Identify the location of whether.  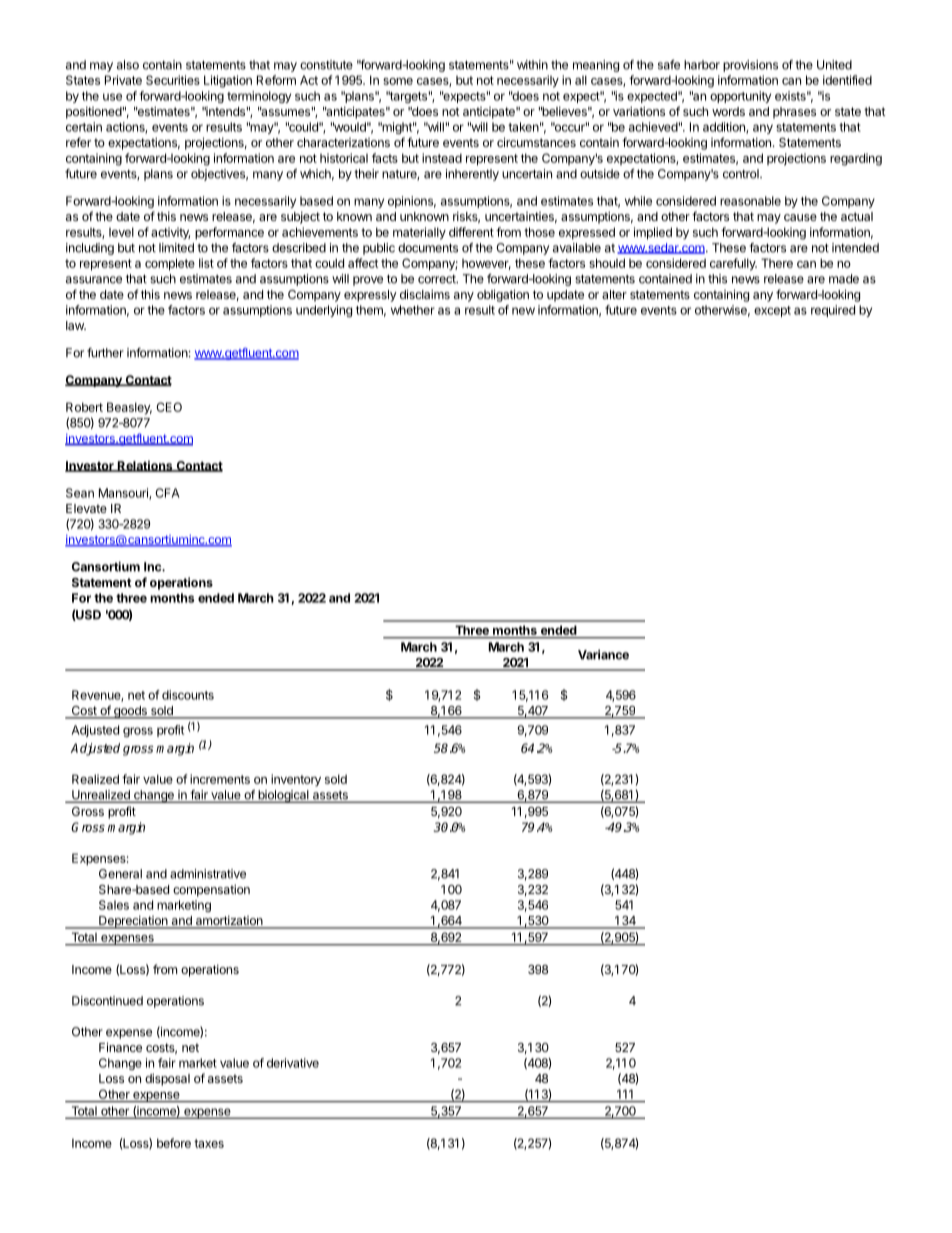
(413, 310).
